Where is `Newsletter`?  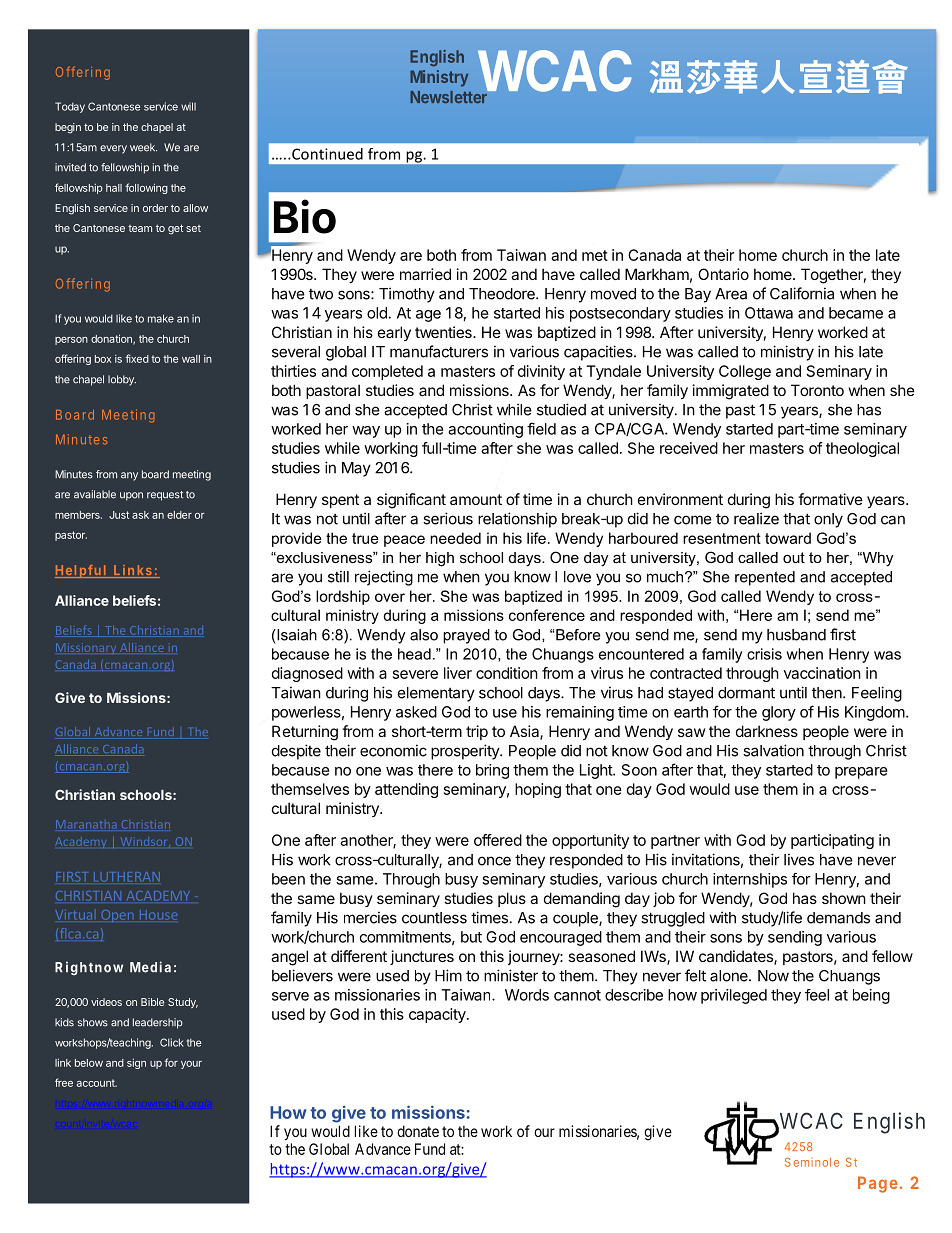 Newsletter is located at coordinates (449, 96).
